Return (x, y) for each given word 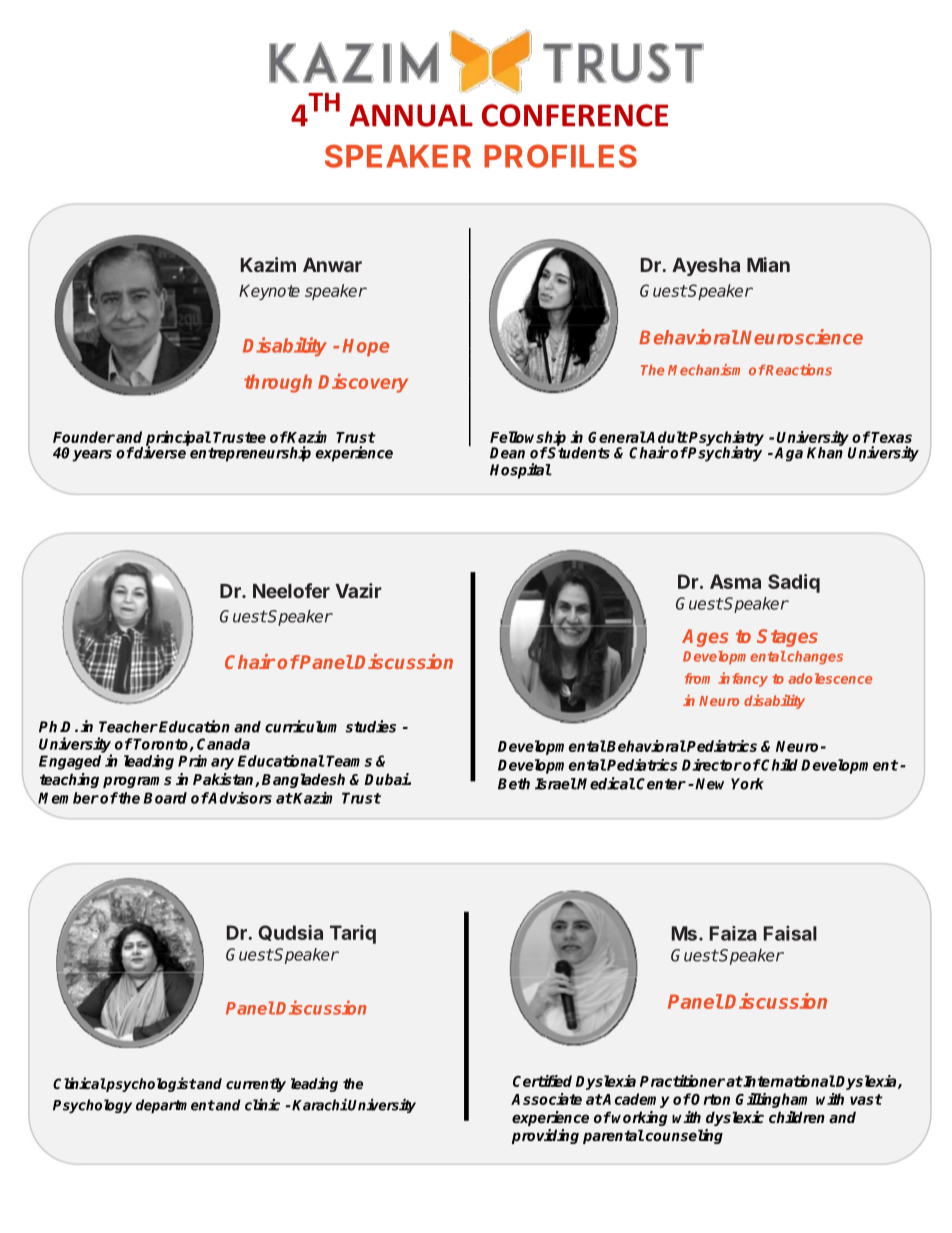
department (175, 1106)
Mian (768, 264)
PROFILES (560, 156)
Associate (546, 1099)
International (788, 1081)
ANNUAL (411, 115)
